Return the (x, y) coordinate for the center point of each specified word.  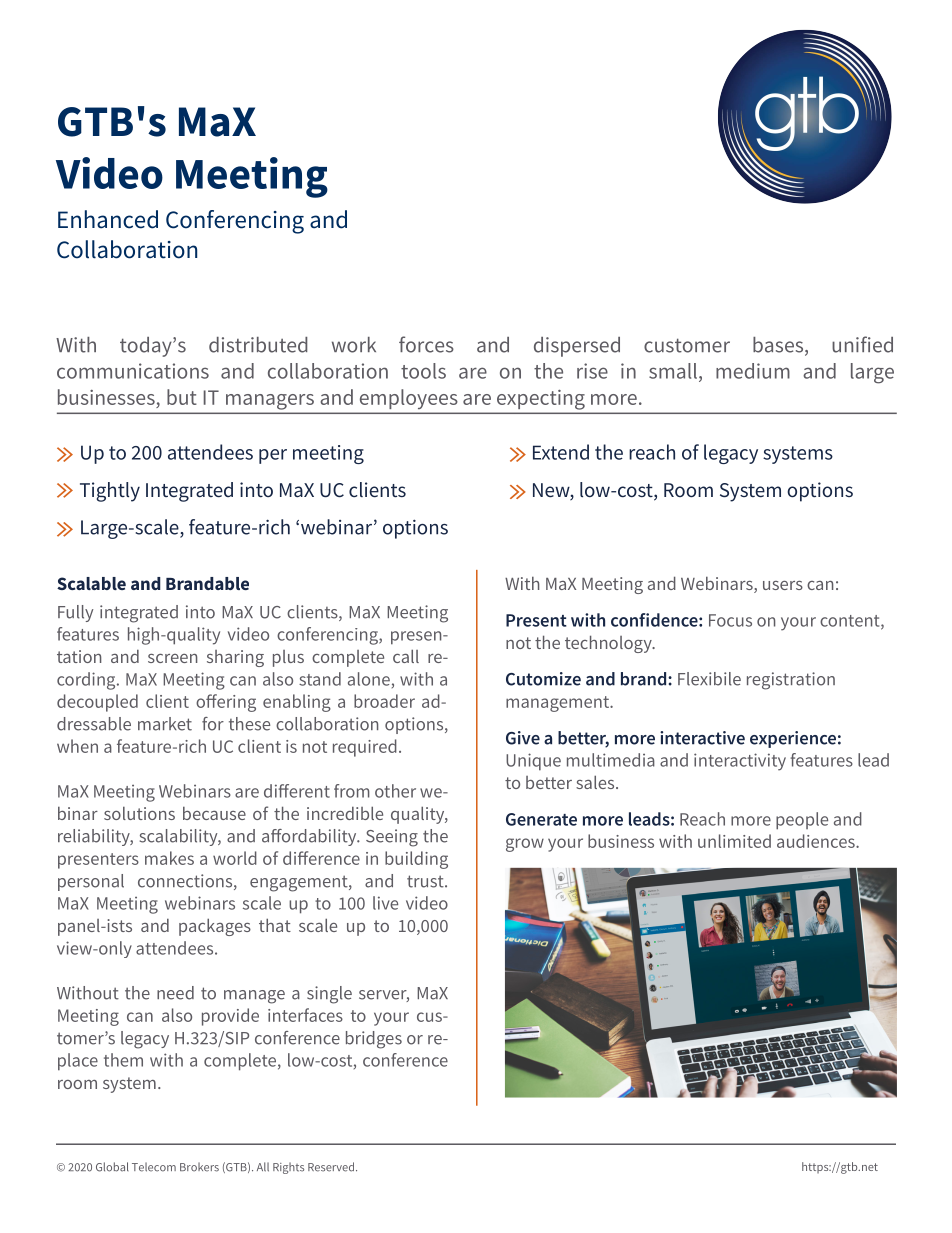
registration (791, 681)
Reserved (332, 1167)
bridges (374, 1040)
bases (779, 346)
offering (226, 703)
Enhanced (108, 219)
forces (426, 344)
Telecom (154, 1167)
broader (384, 701)
